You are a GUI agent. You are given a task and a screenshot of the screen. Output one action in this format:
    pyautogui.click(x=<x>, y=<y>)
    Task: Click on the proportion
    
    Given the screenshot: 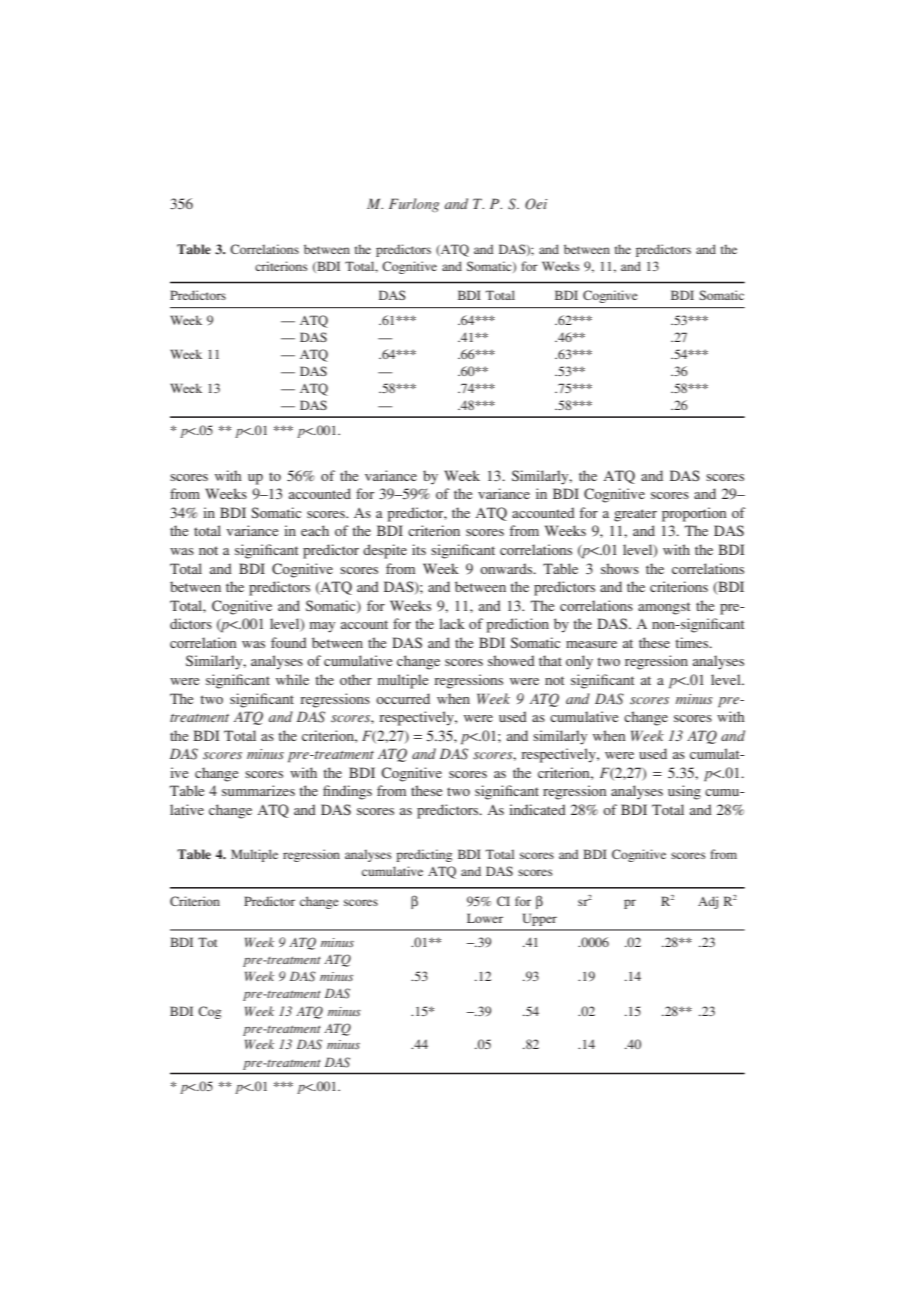 What is the action you would take?
    pyautogui.click(x=694, y=514)
